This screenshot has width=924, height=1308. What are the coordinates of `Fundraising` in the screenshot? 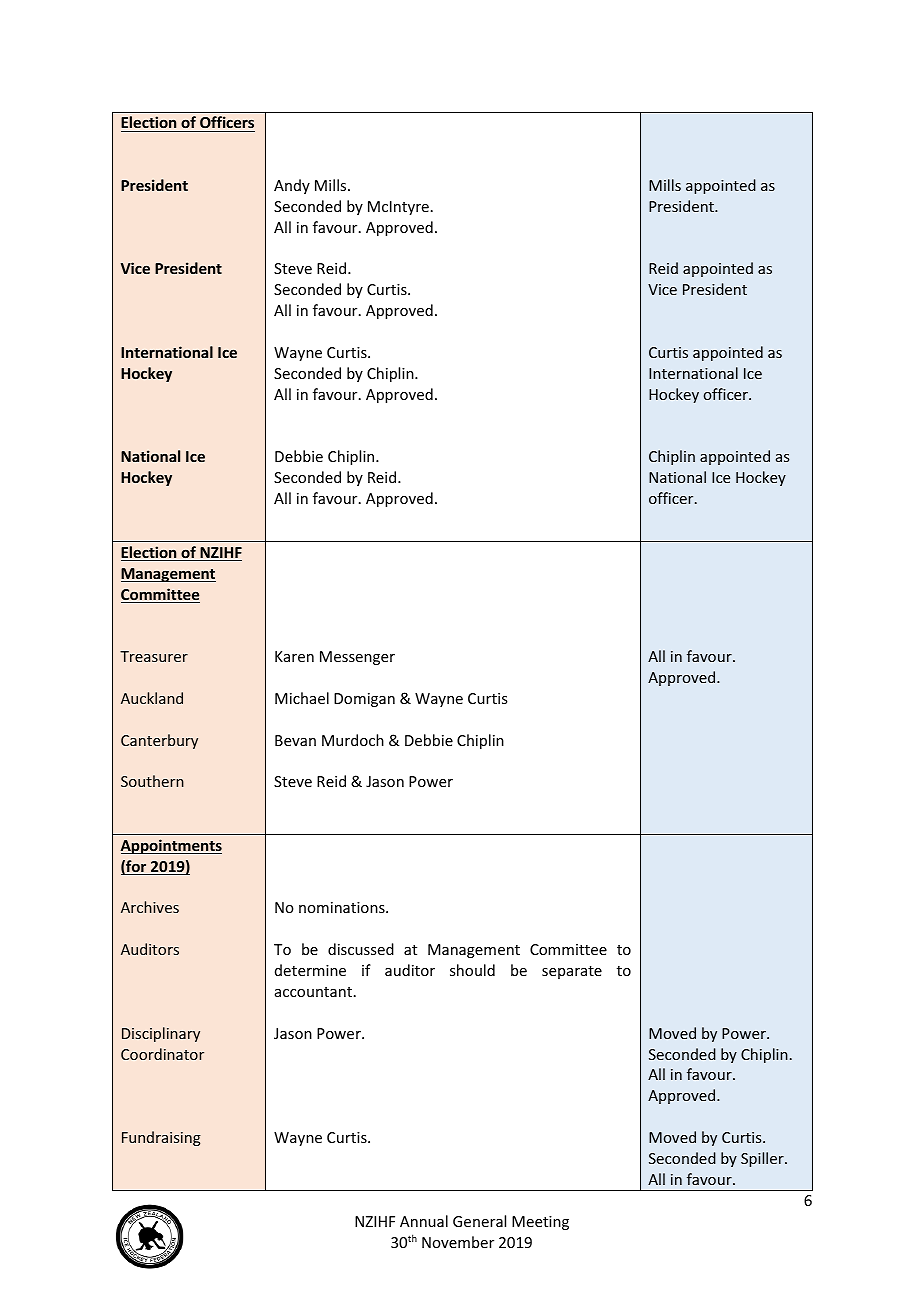 It's located at (161, 1138).
